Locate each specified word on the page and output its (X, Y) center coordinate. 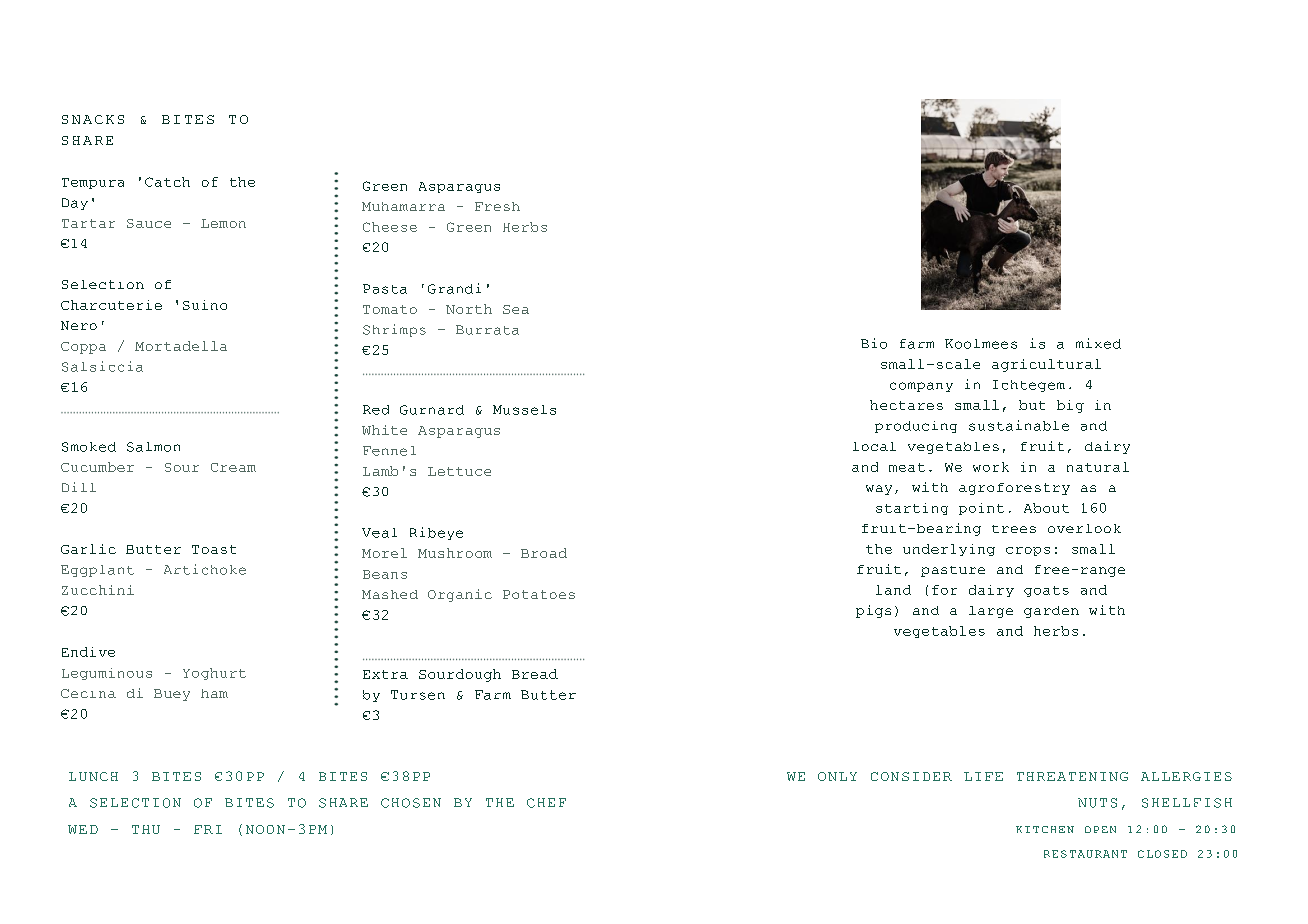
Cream (233, 467)
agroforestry (1014, 489)
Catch (167, 182)
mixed (1098, 343)
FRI (208, 829)
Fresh (497, 206)
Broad (544, 553)
